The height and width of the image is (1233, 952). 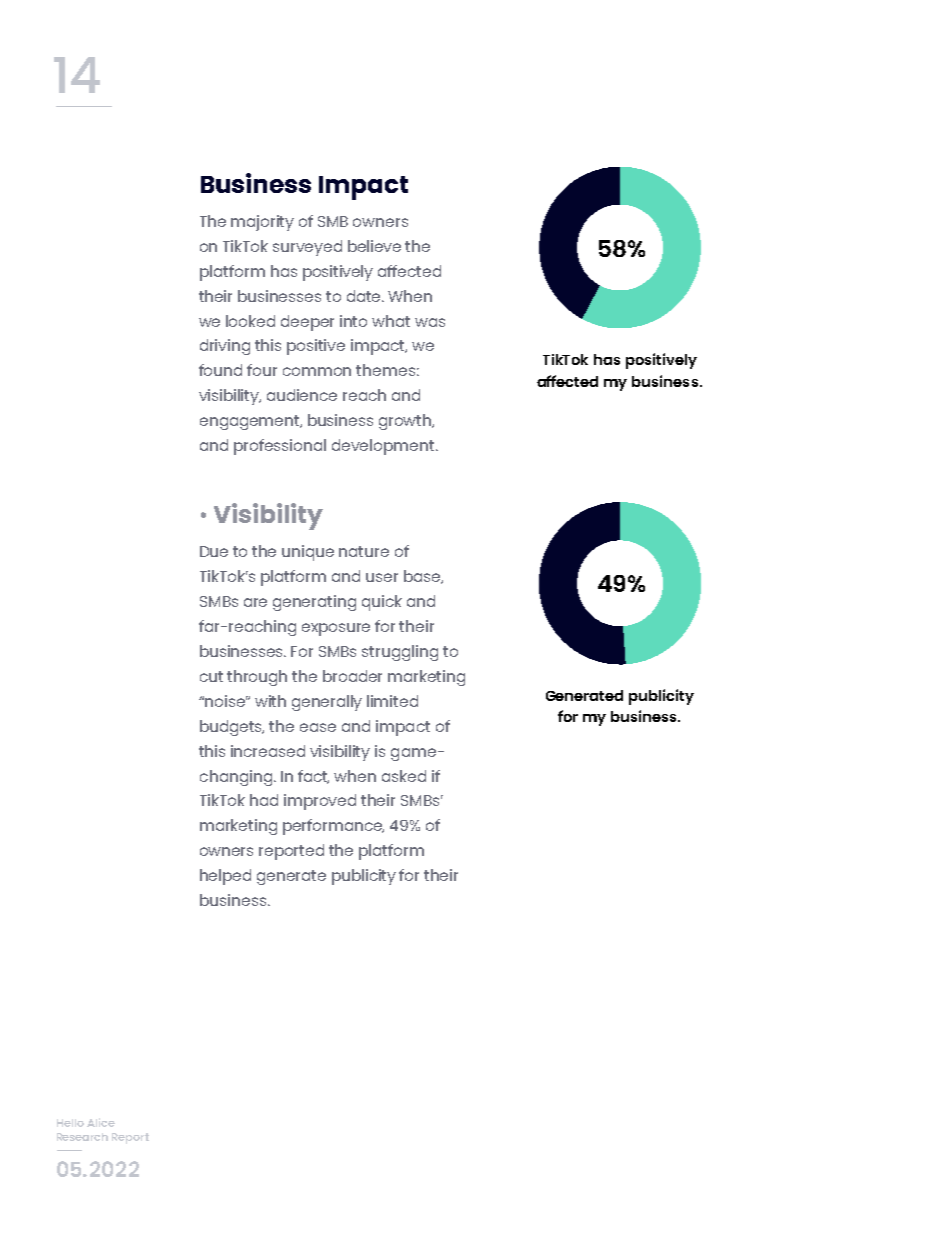 What do you see at coordinates (384, 447) in the image?
I see `development` at bounding box center [384, 447].
